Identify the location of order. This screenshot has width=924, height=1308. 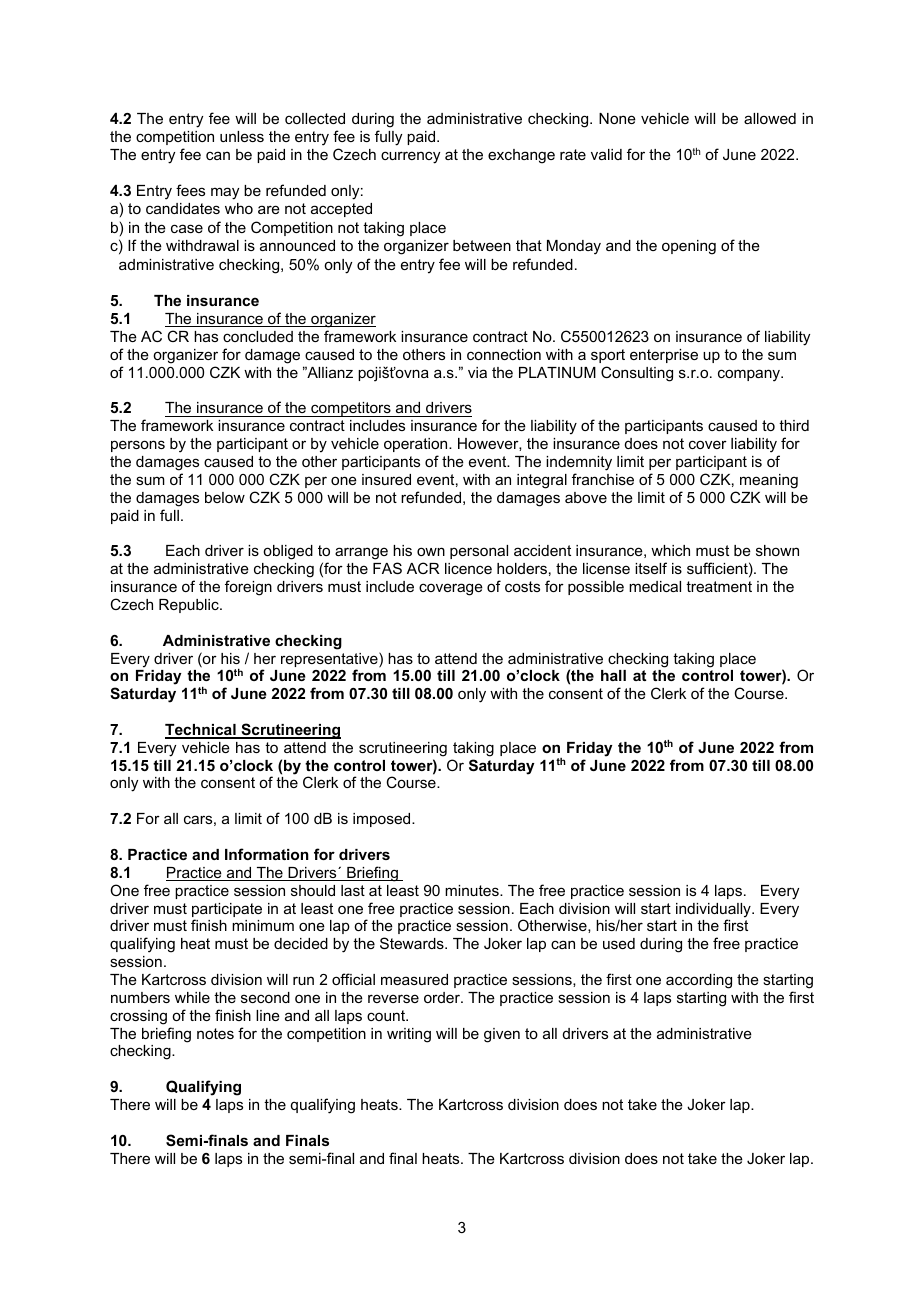
(443, 997).
